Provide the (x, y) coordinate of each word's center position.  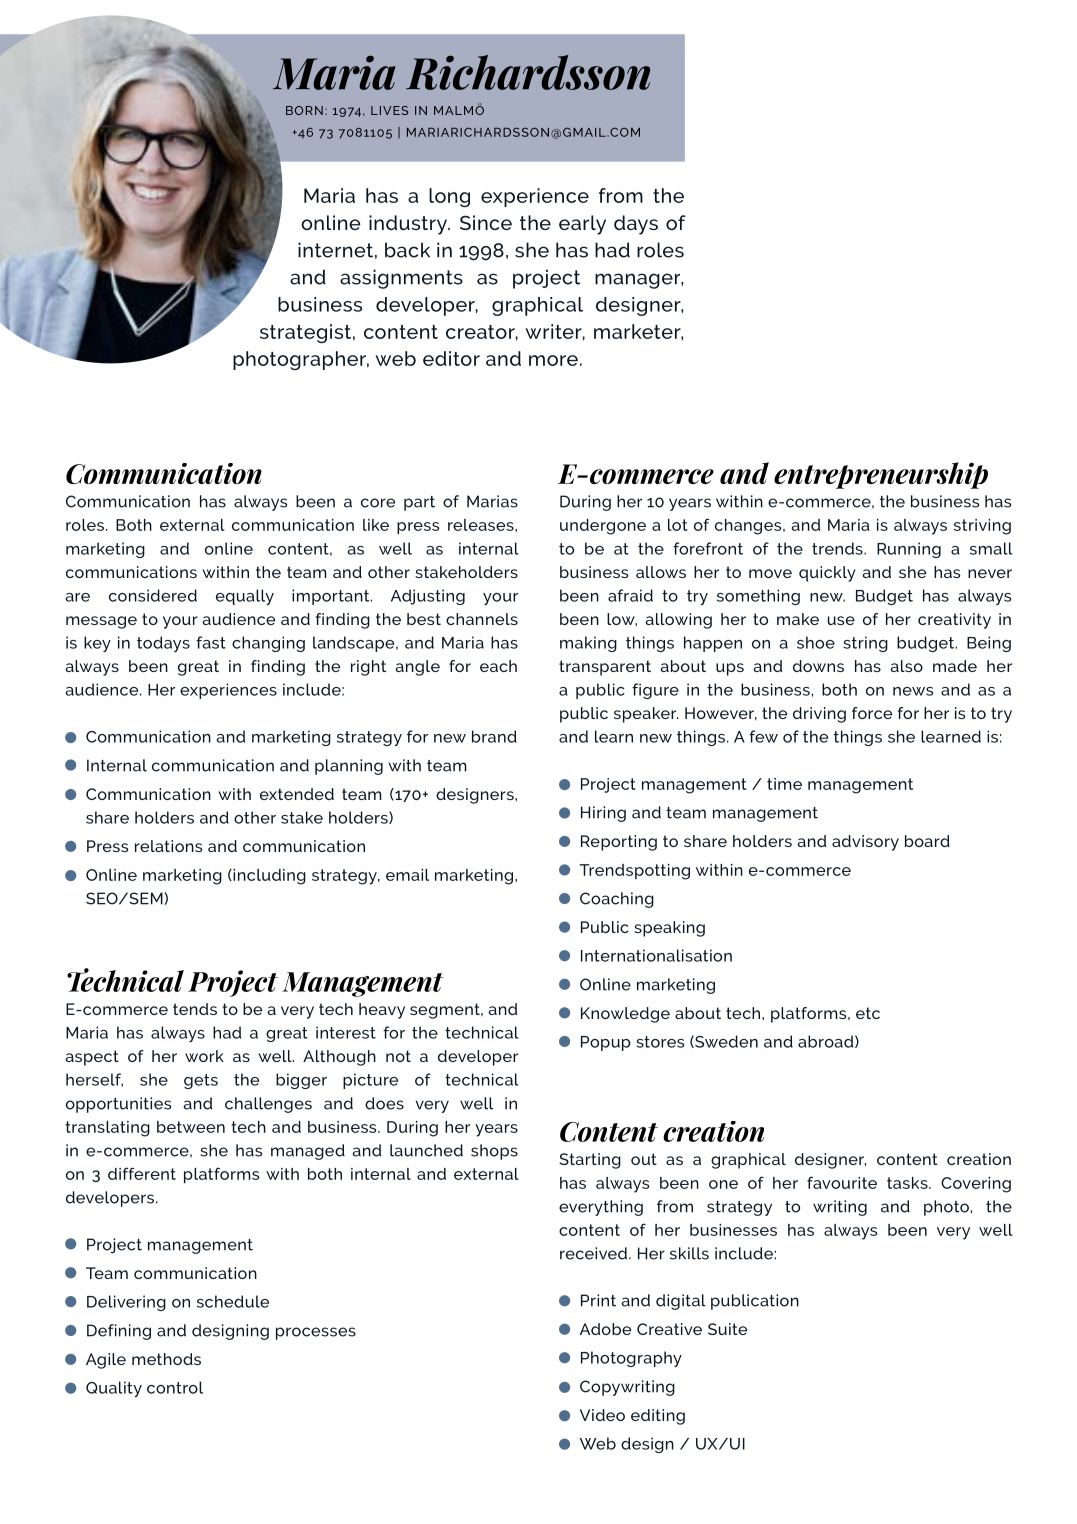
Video (602, 1415)
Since (486, 222)
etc (868, 1013)
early (582, 225)
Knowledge (625, 1015)
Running (909, 550)
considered (153, 595)
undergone (603, 527)
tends (195, 1009)
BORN (304, 110)
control (175, 1387)
